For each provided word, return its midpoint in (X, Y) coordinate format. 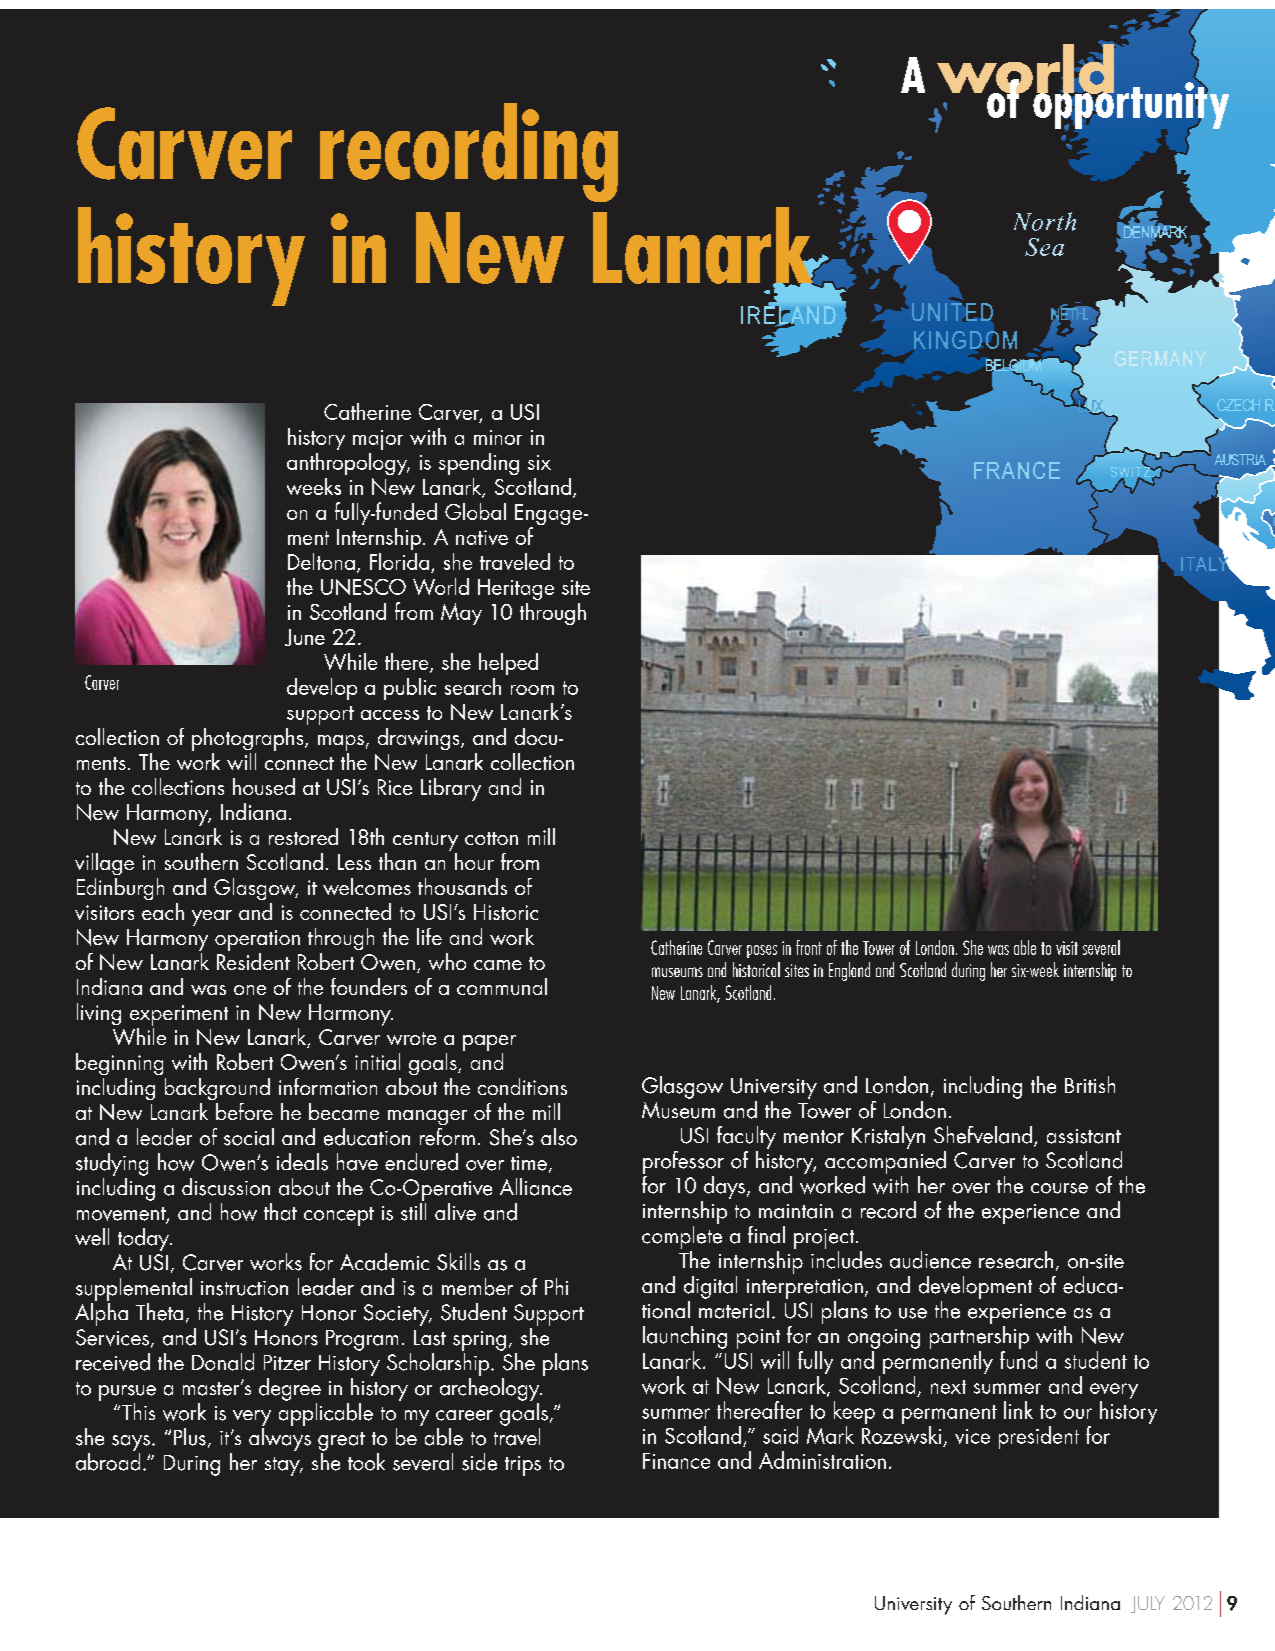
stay (283, 1466)
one (250, 990)
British (1090, 1084)
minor (498, 437)
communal (502, 986)
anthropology (348, 464)
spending (479, 464)
